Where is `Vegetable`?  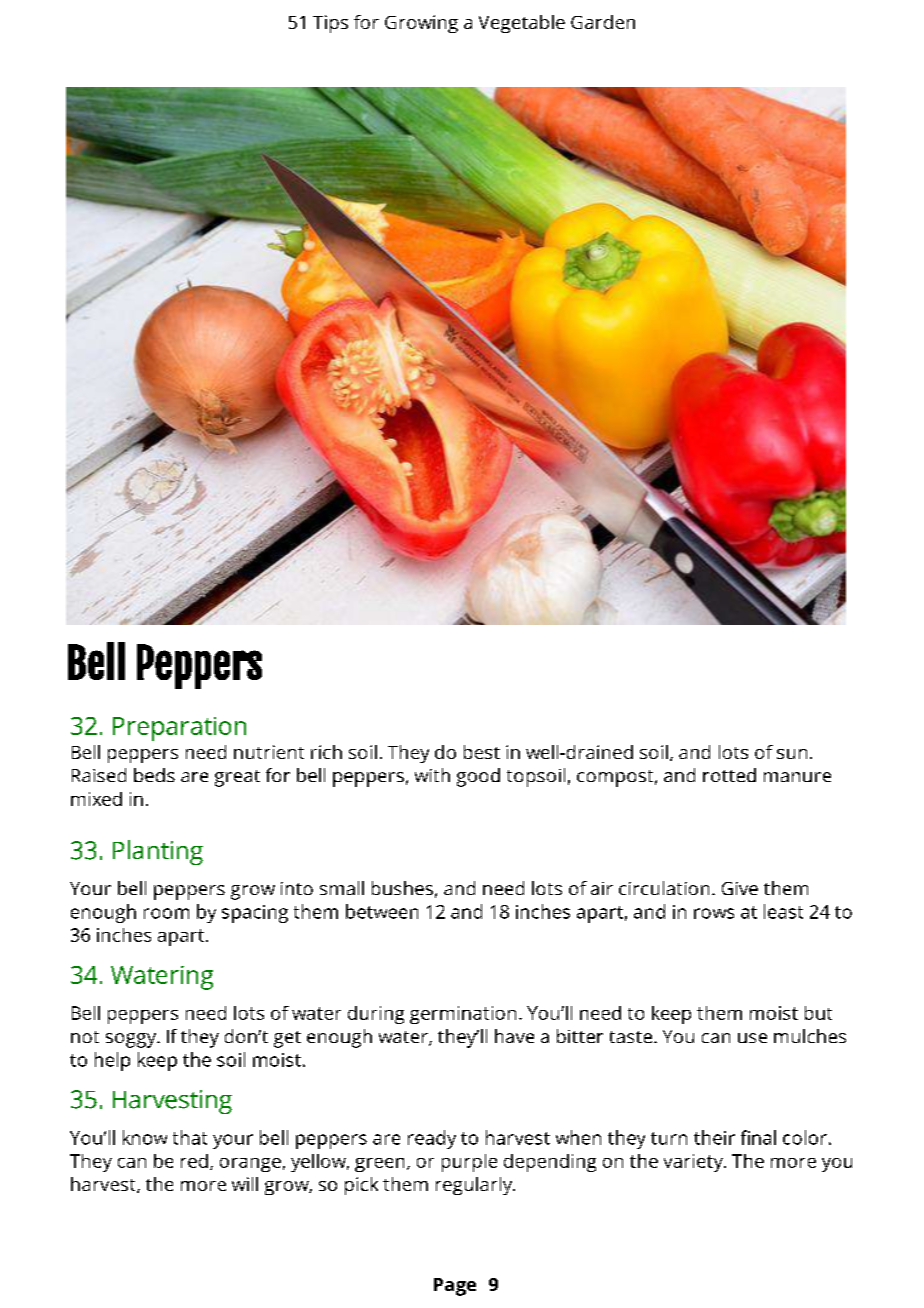
Vegetable is located at coordinates (522, 24).
